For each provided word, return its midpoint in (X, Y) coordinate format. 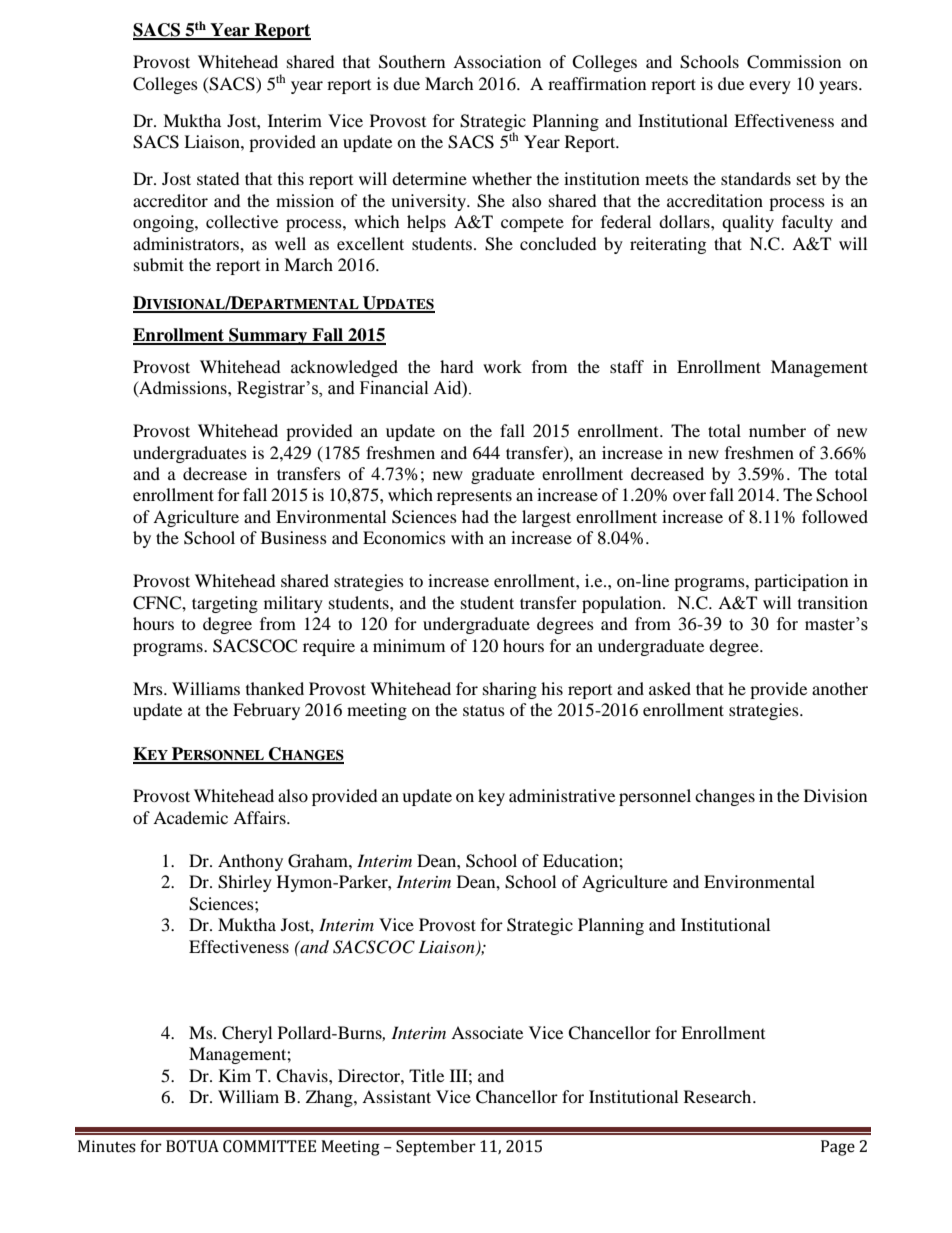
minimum (409, 645)
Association (497, 61)
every (770, 87)
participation (801, 582)
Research (719, 1096)
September (436, 1148)
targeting (225, 604)
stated (218, 178)
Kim (235, 1075)
